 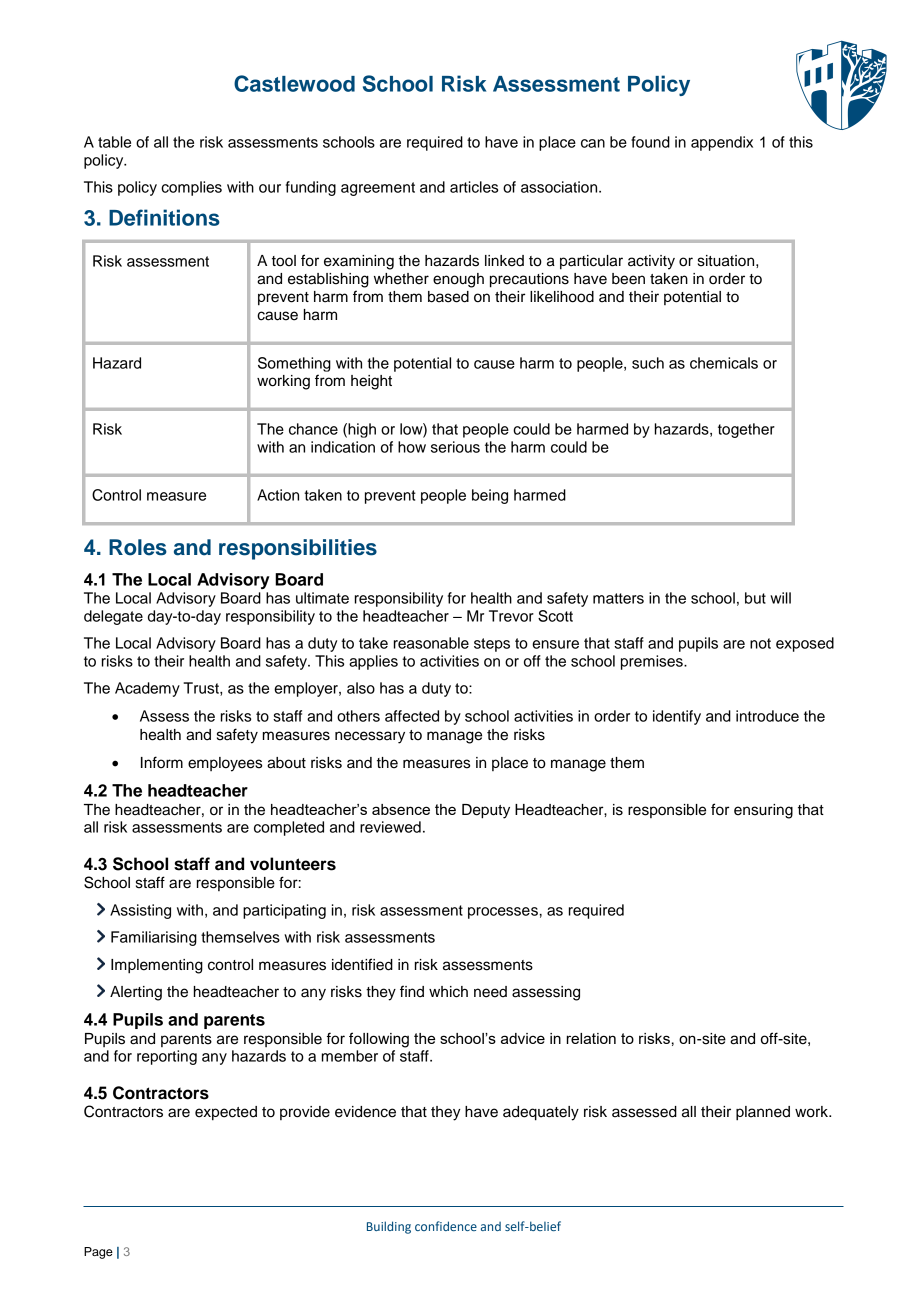 I want to click on identify, so click(x=677, y=717).
